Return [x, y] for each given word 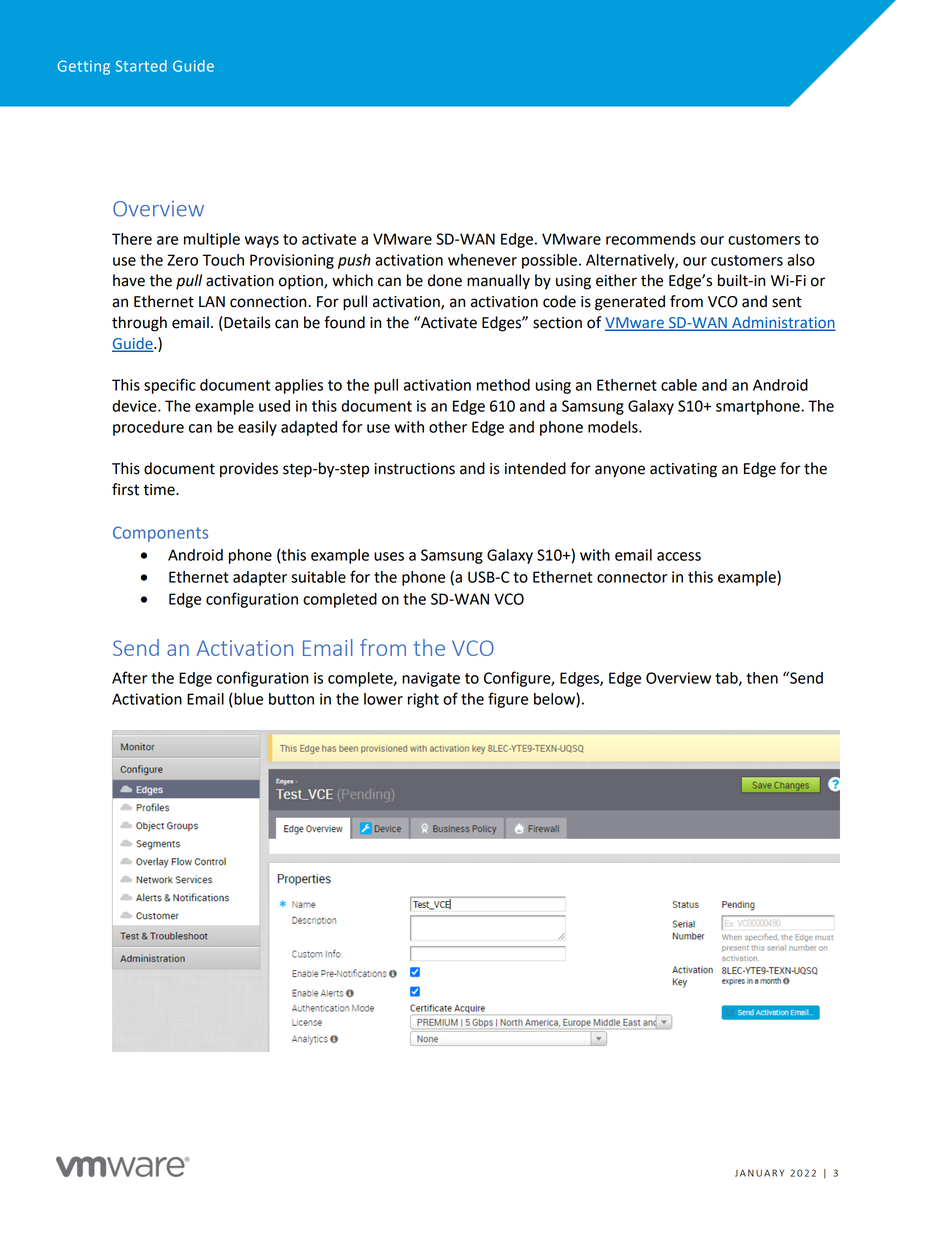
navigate [431, 679]
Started [141, 66]
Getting [84, 67]
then [762, 678]
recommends [651, 239]
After [129, 677]
